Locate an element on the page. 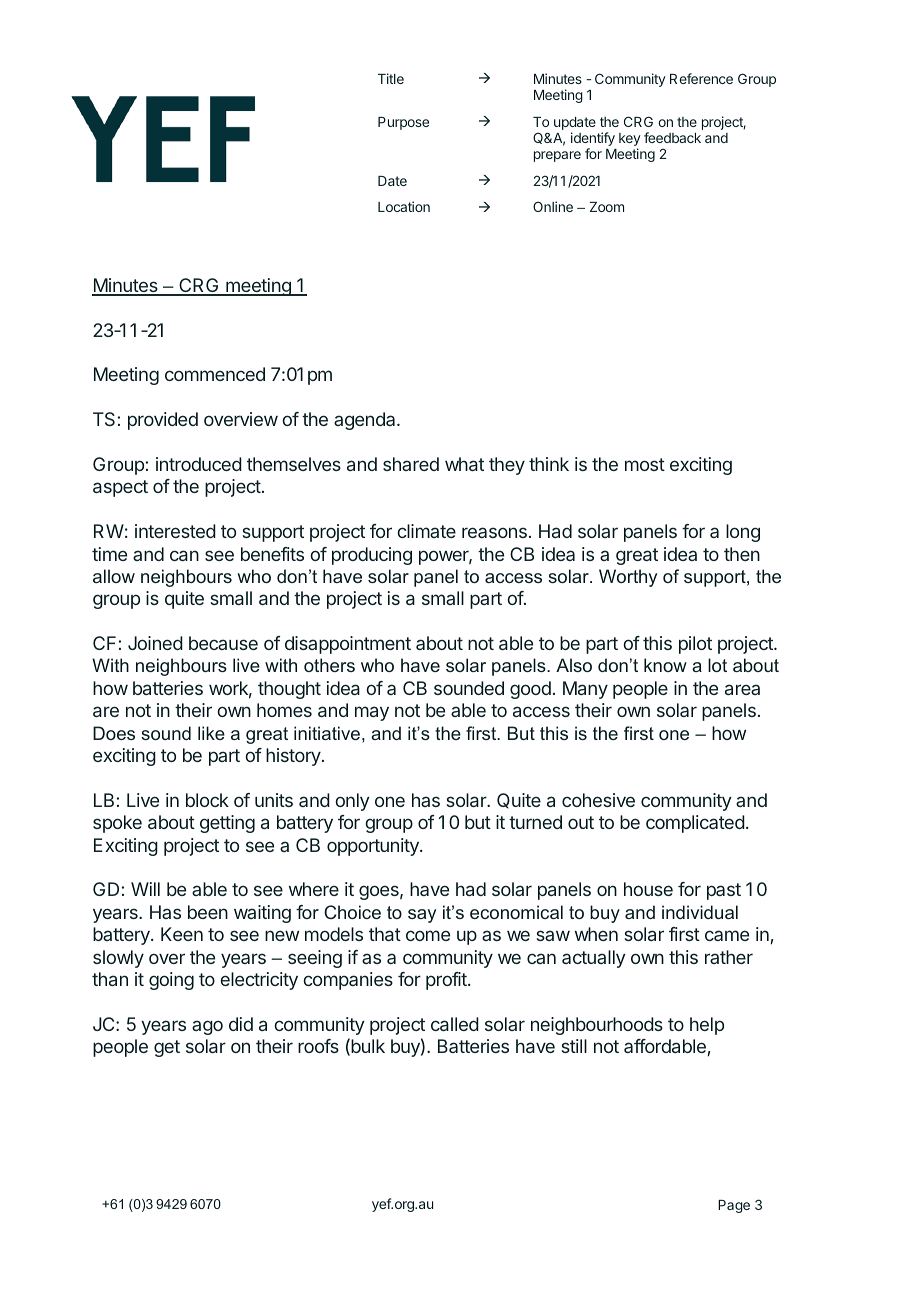 This page has height=1309, width=924. know is located at coordinates (665, 665).
